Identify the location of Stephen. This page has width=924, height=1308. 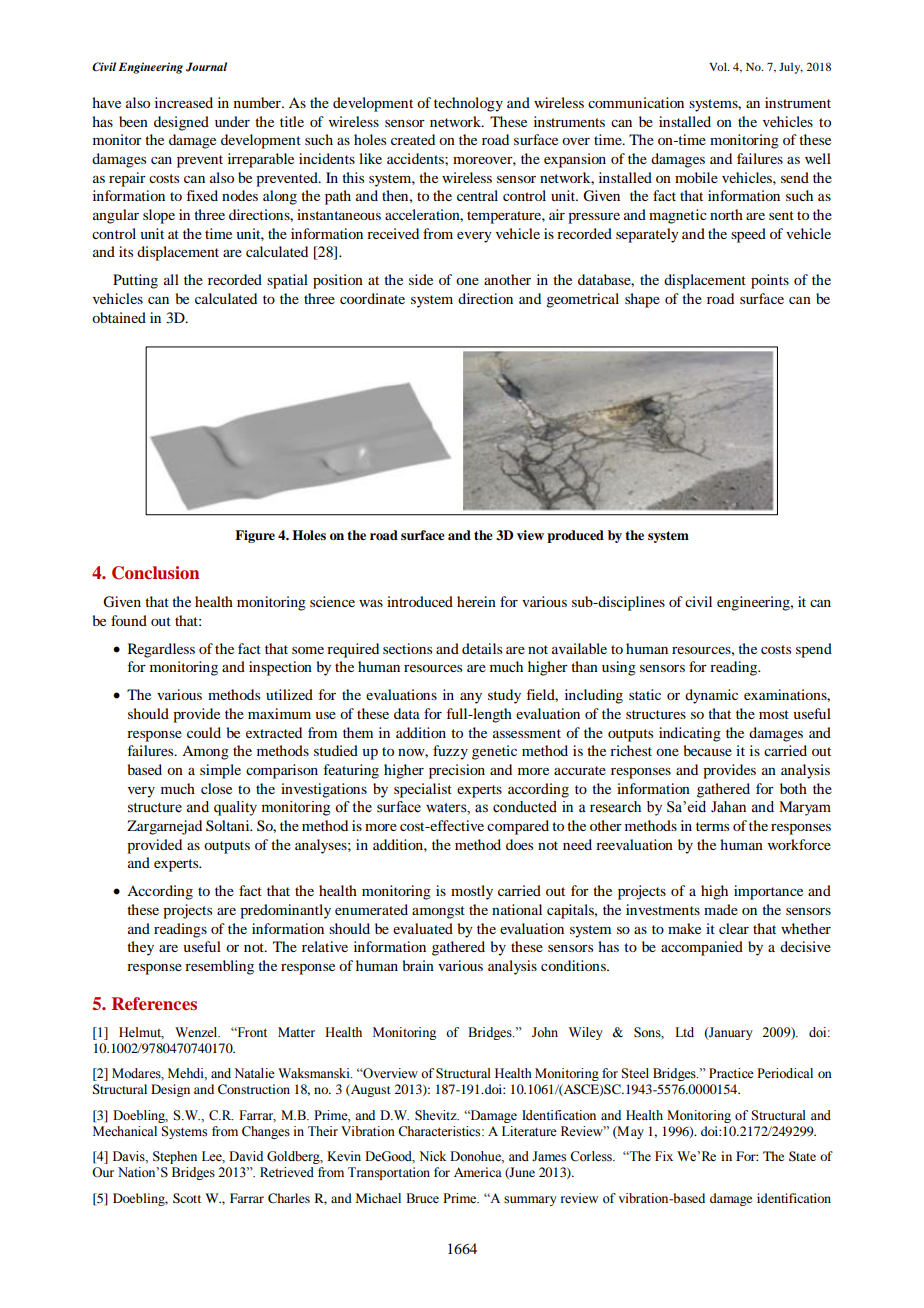
(175, 1157).
